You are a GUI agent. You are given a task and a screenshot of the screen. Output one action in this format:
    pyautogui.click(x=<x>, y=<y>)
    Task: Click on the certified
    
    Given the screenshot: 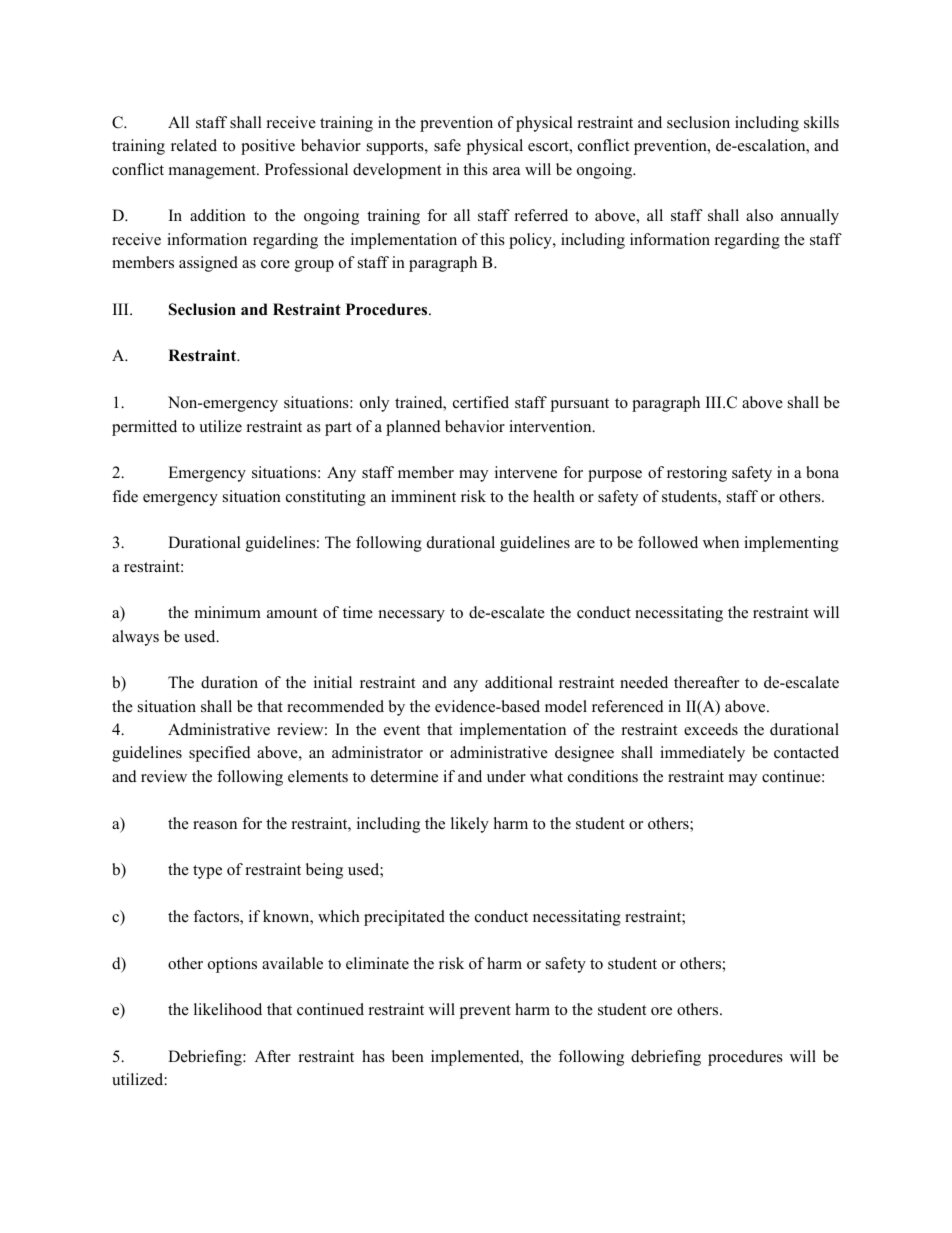 What is the action you would take?
    pyautogui.click(x=481, y=402)
